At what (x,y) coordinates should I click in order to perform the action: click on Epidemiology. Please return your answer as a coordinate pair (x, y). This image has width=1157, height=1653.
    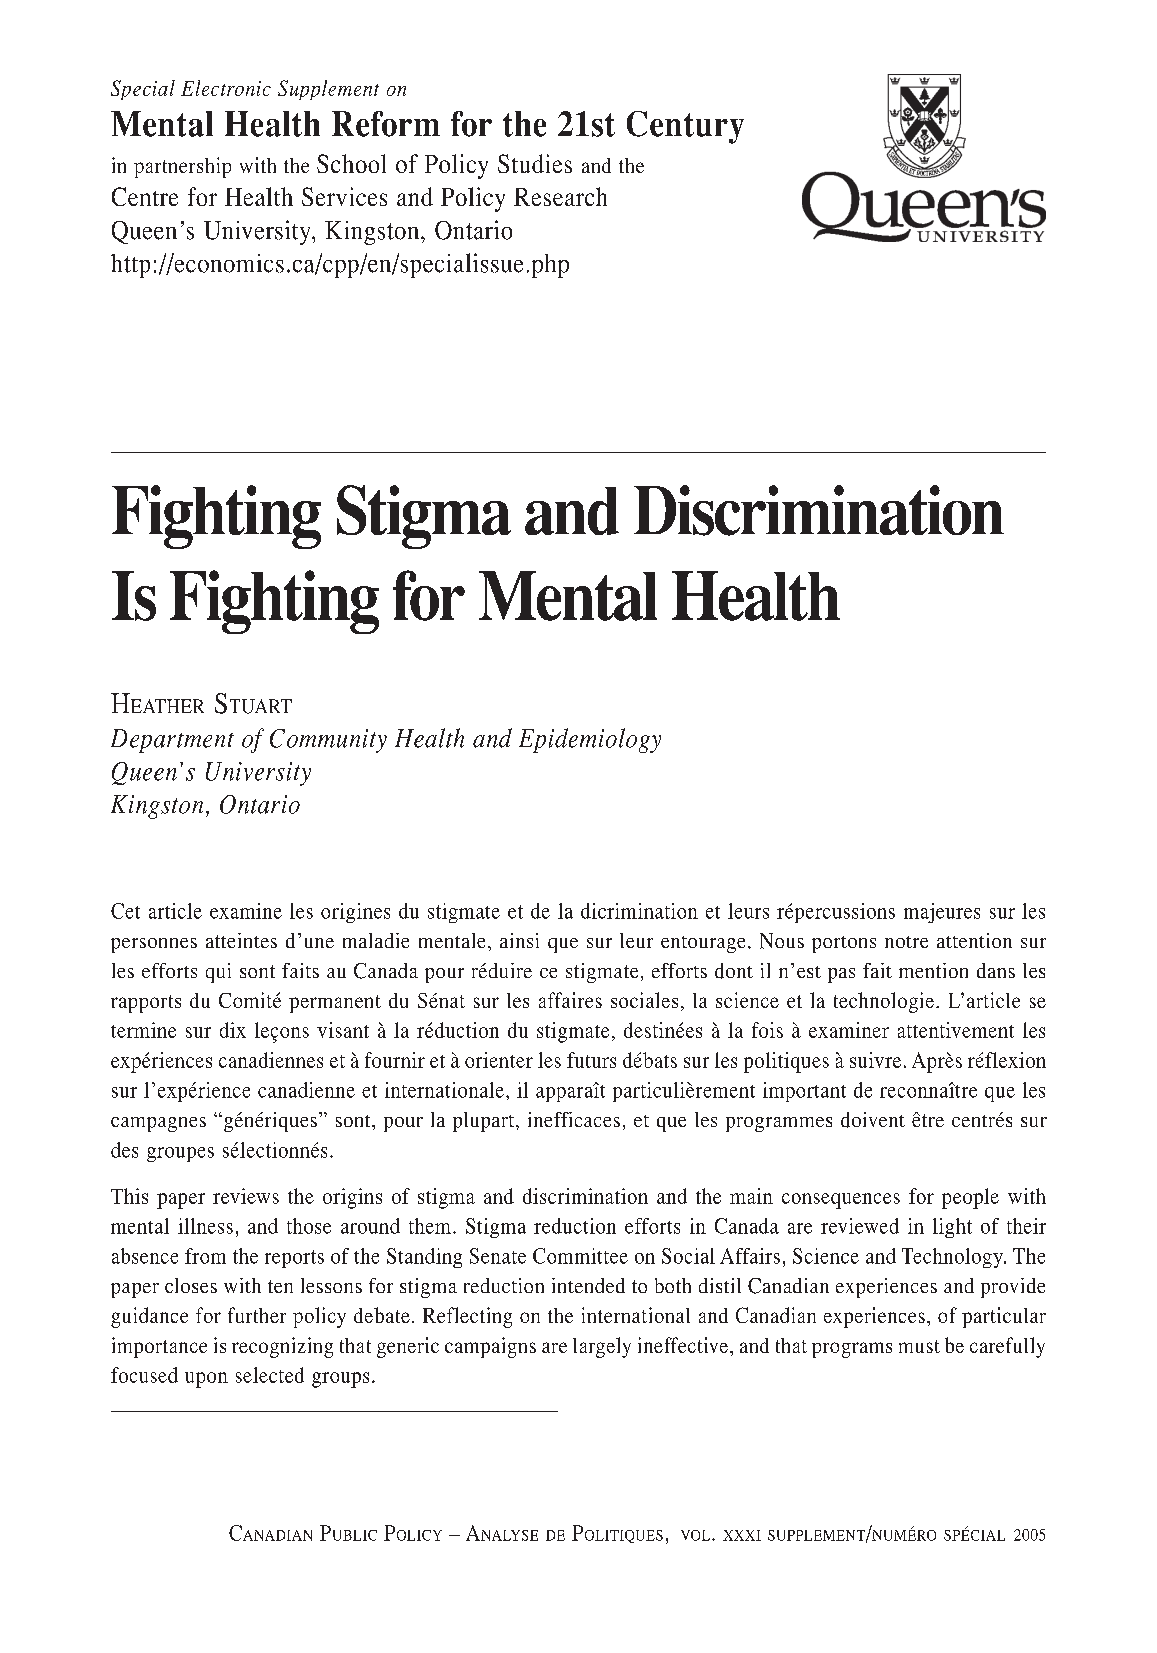
    Looking at the image, I should click on (590, 740).
